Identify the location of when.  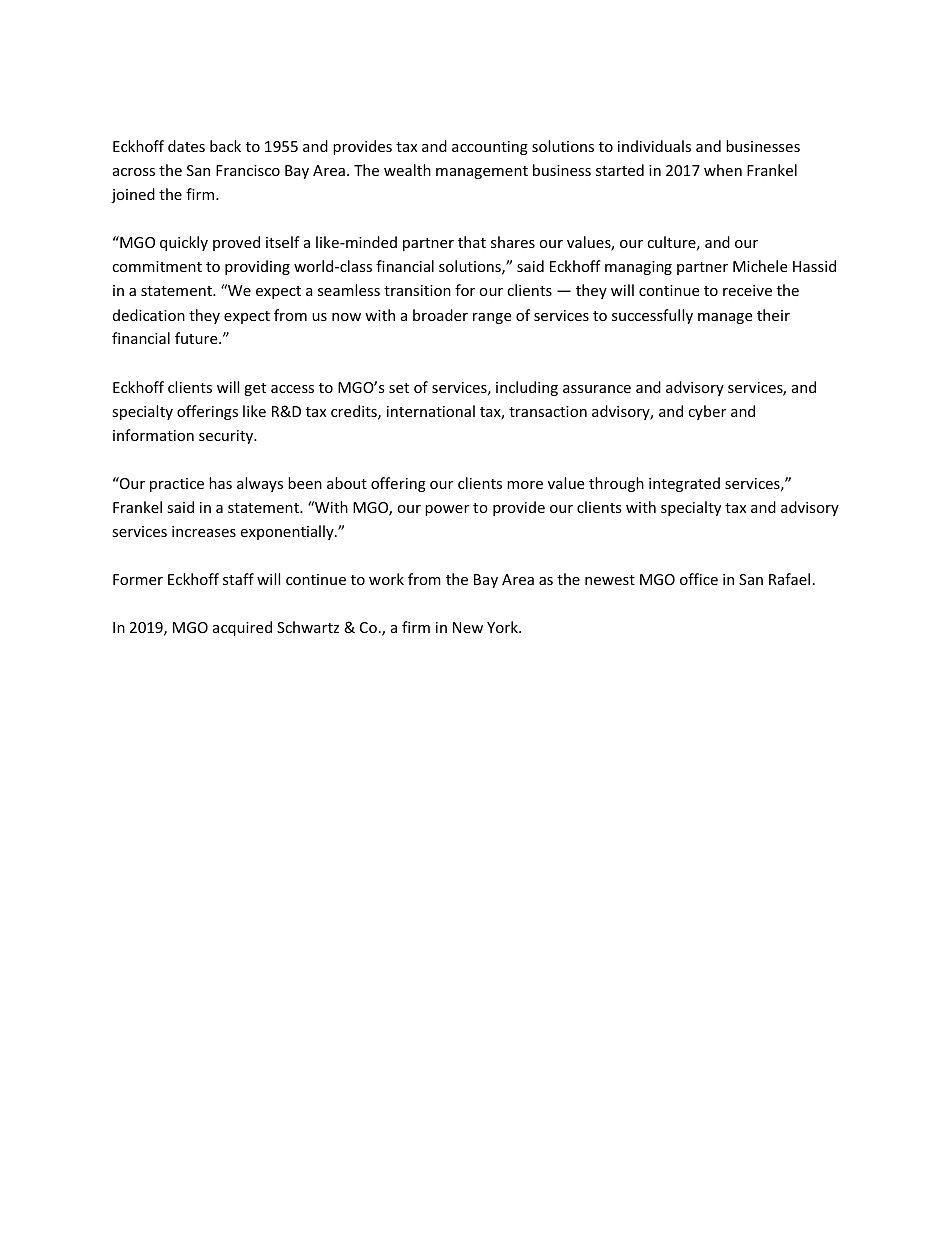
(723, 170).
